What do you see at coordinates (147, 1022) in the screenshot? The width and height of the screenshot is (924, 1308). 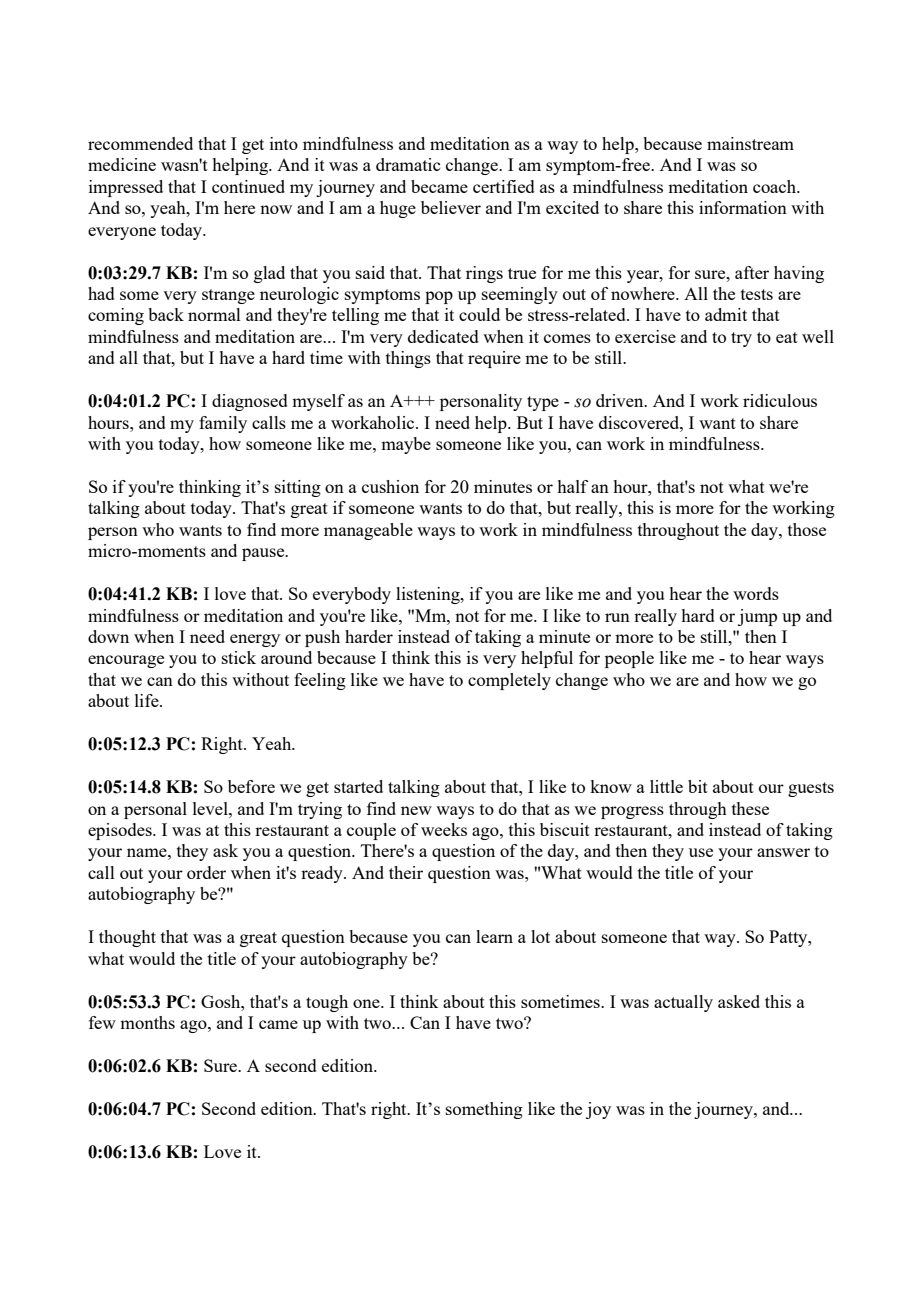 I see `months` at bounding box center [147, 1022].
